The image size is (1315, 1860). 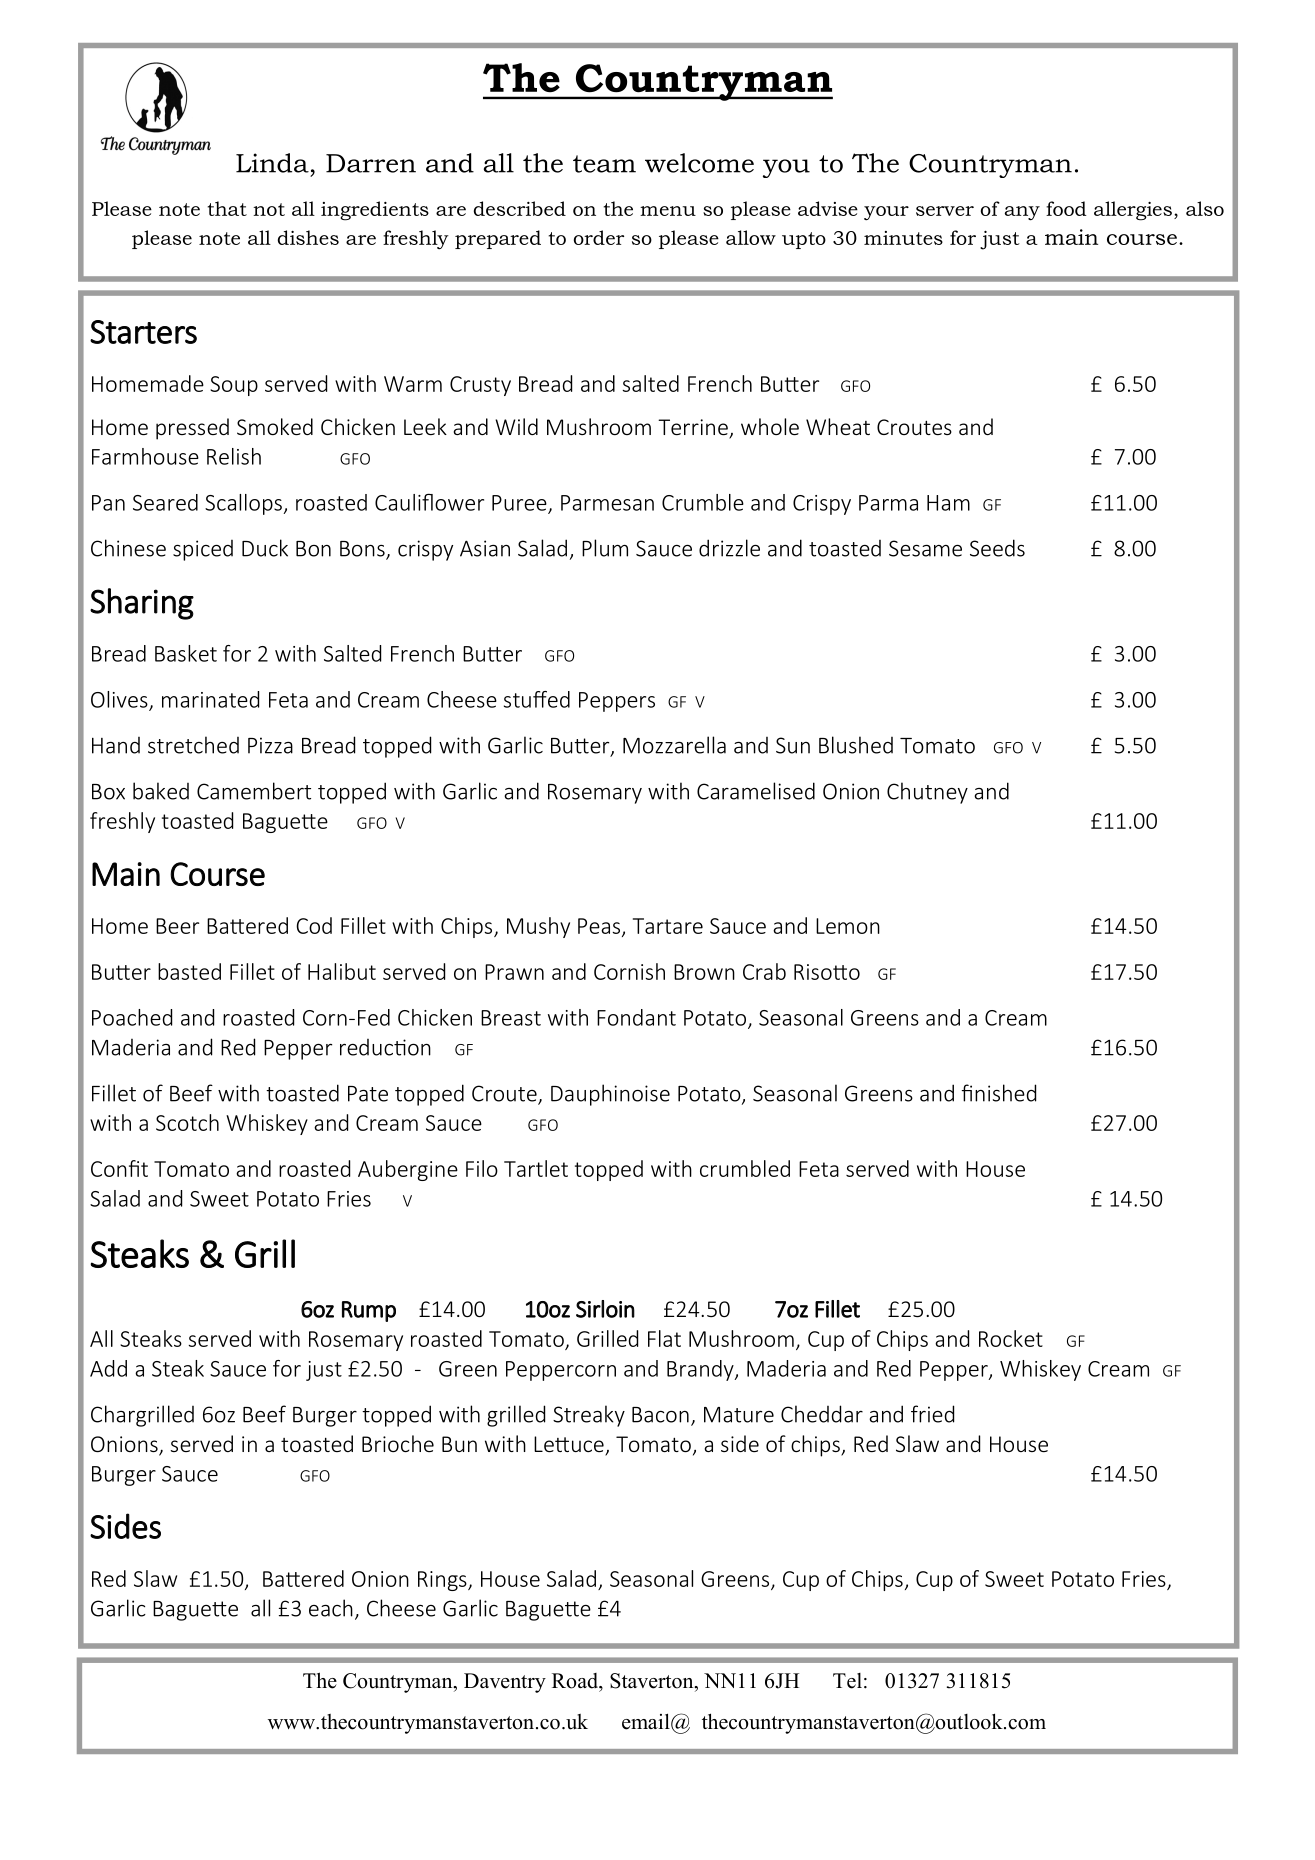 What do you see at coordinates (227, 208) in the document?
I see `that` at bounding box center [227, 208].
